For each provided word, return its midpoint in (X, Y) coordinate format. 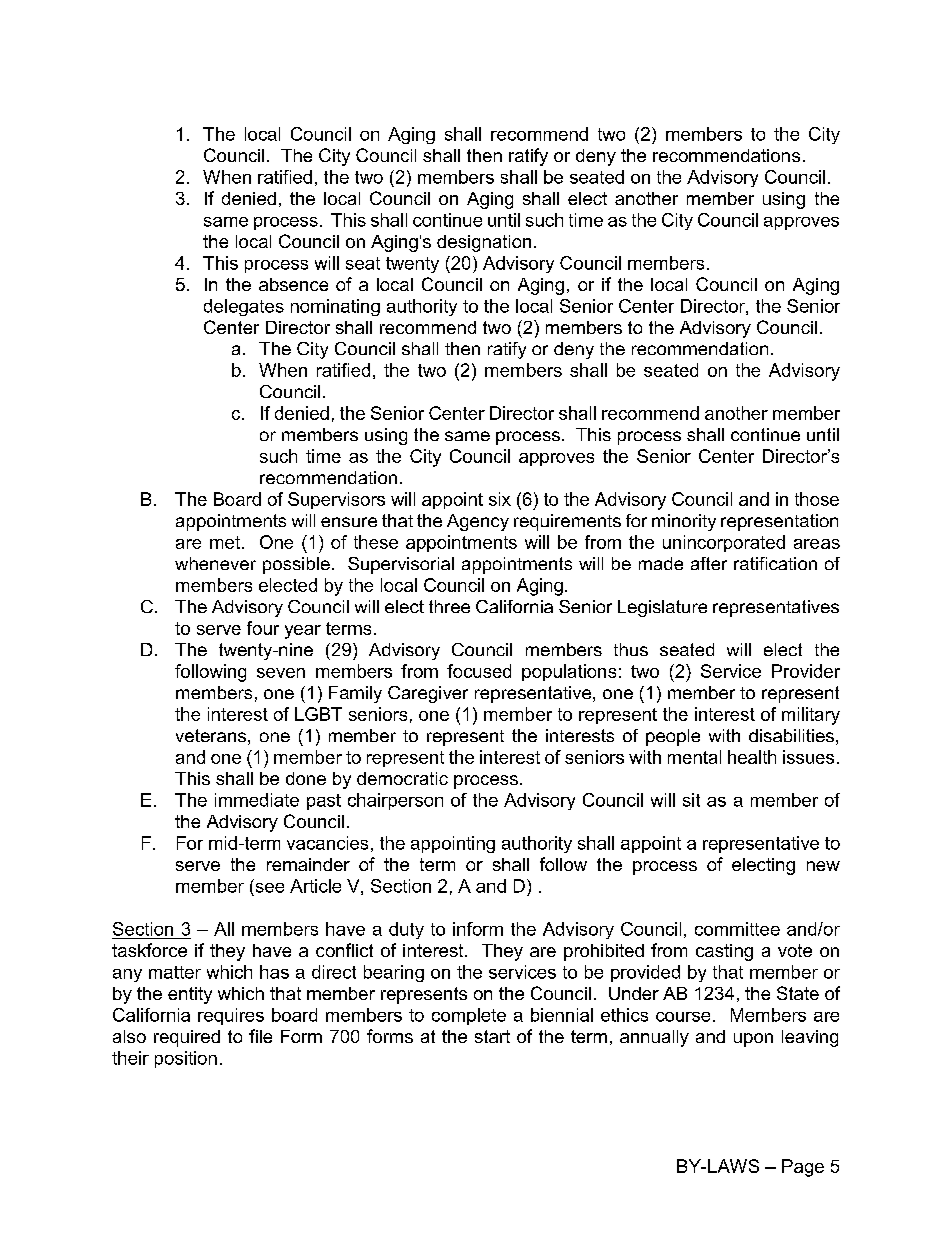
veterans (211, 735)
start (492, 1036)
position (186, 1059)
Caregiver (428, 694)
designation (484, 243)
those (817, 499)
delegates (244, 307)
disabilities (791, 735)
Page (803, 1168)
